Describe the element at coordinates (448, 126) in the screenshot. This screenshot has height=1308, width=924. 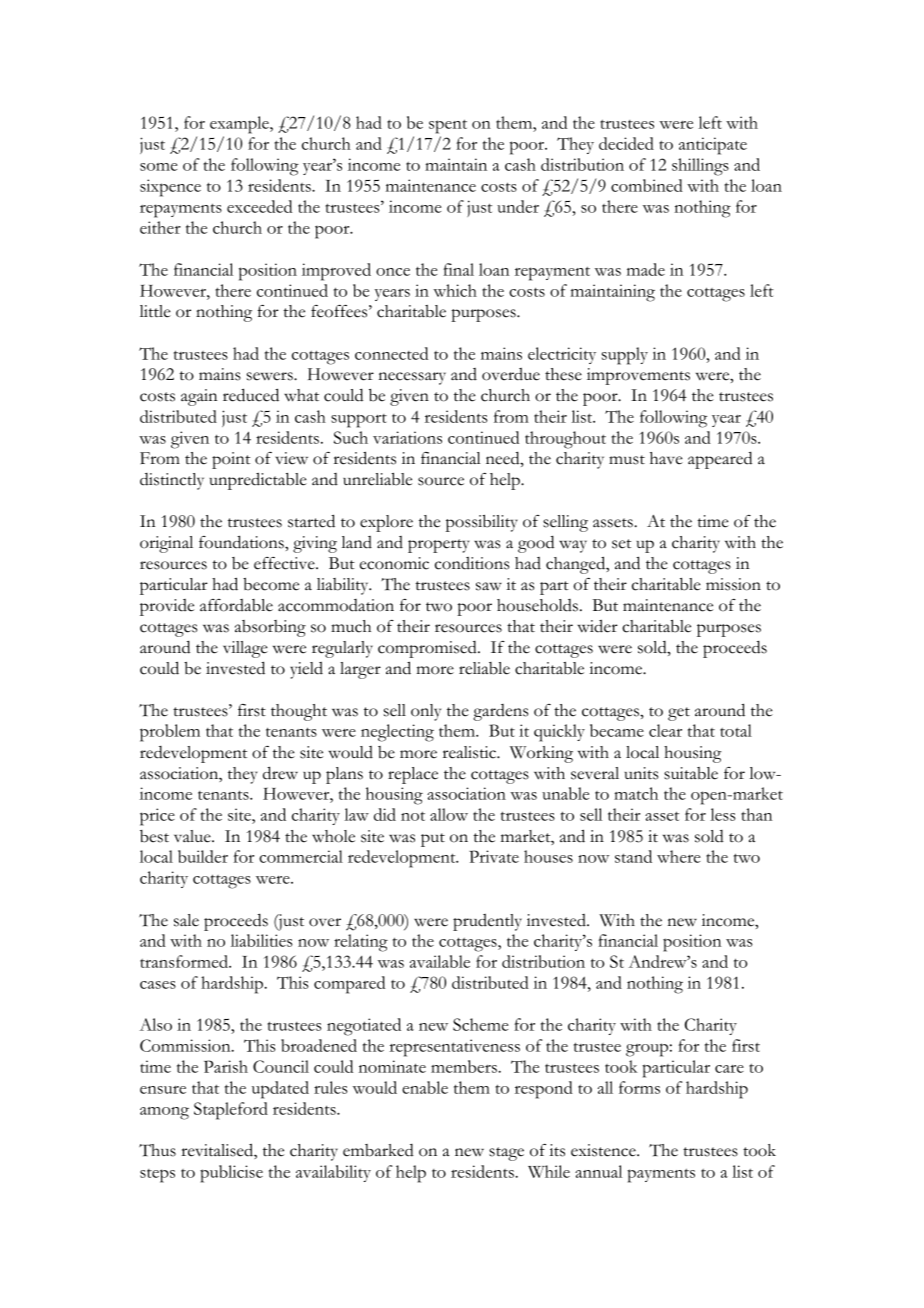
I see `spent` at that location.
